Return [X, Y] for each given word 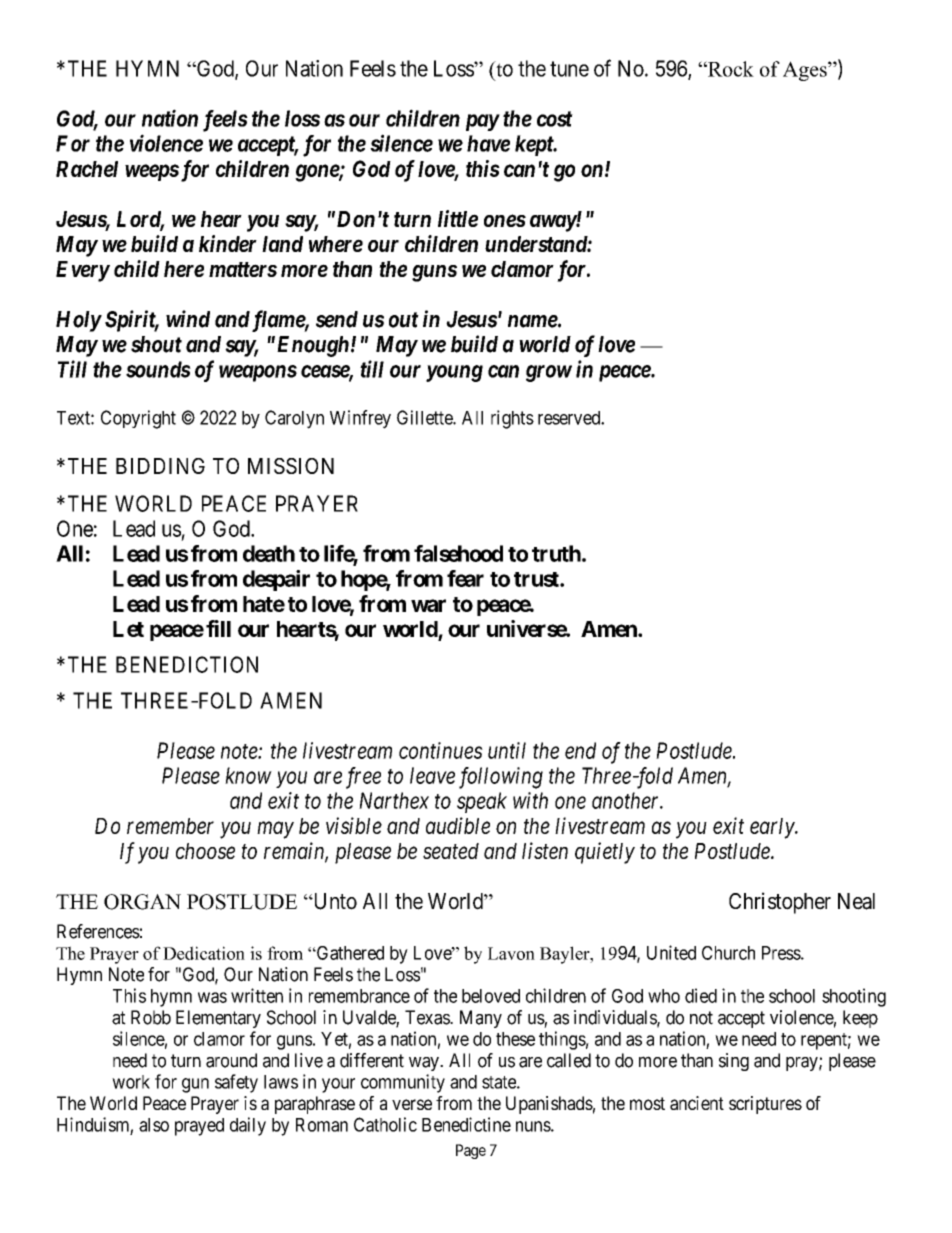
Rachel [87, 169]
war [428, 605]
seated [451, 851]
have [488, 143]
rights [512, 419]
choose [205, 851]
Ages [806, 71]
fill [218, 628]
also [154, 1125]
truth [556, 553]
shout [156, 344]
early [773, 828]
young [454, 373]
